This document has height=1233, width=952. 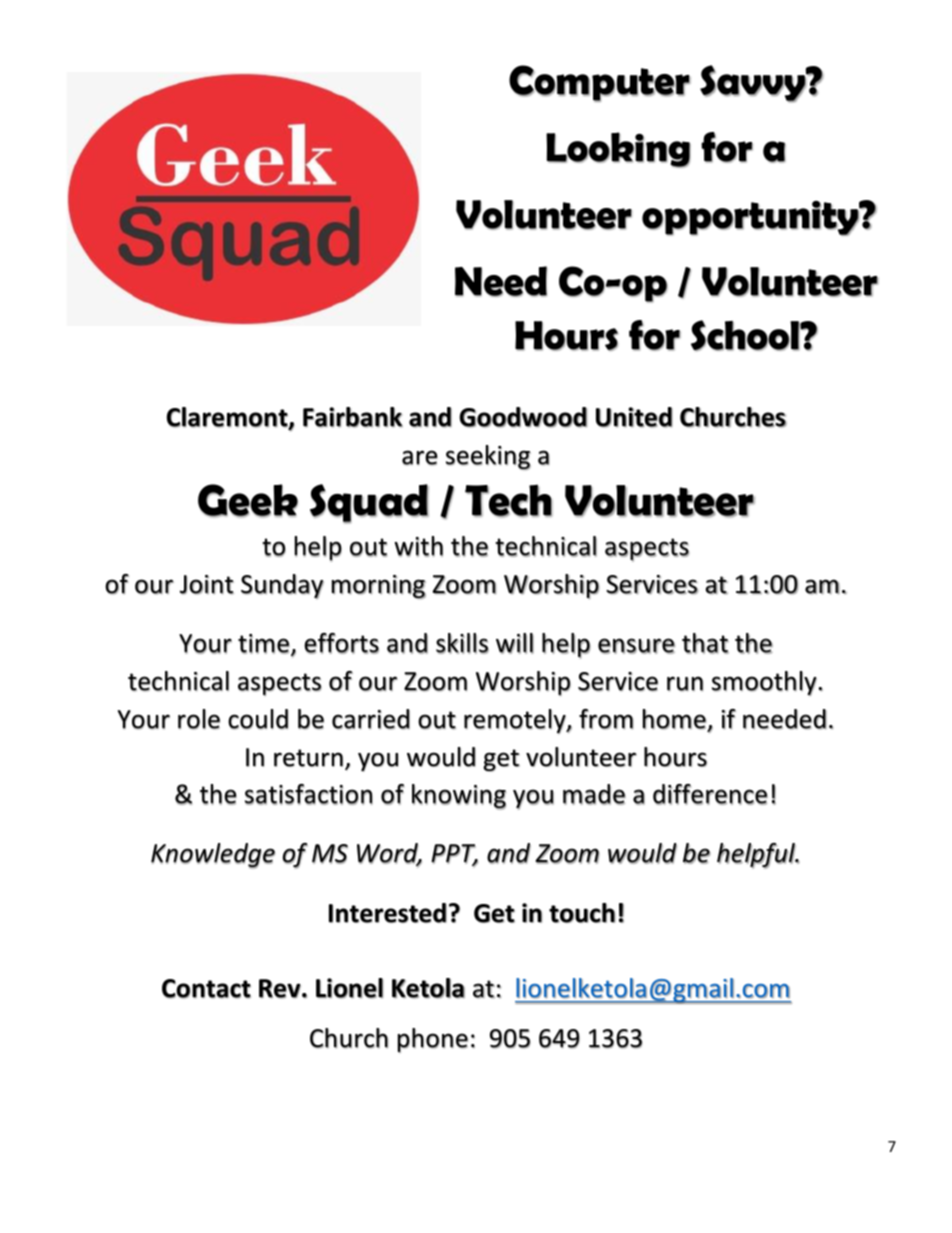 What do you see at coordinates (488, 457) in the document?
I see `seeking` at bounding box center [488, 457].
